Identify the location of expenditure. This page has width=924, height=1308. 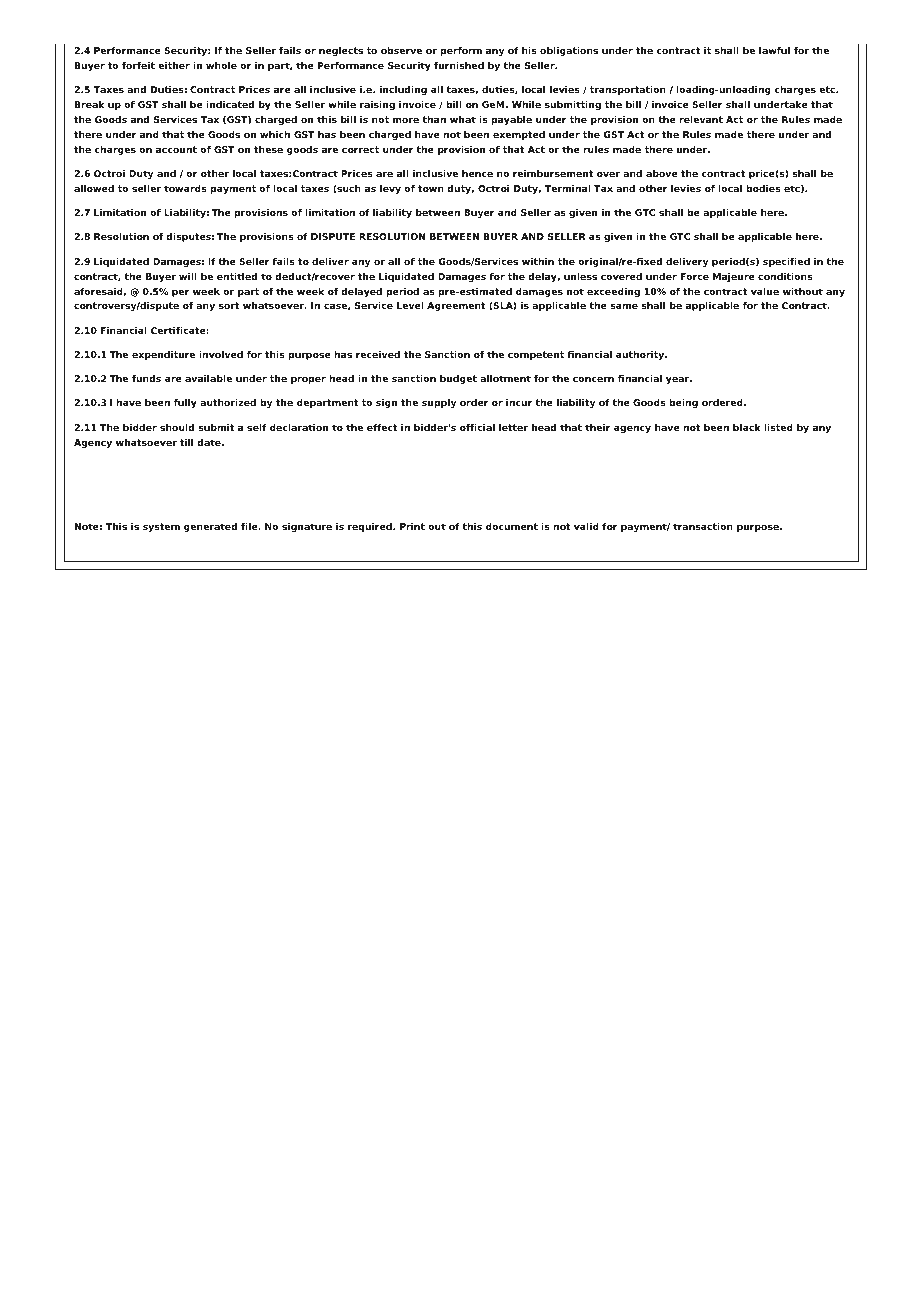
(163, 355).
